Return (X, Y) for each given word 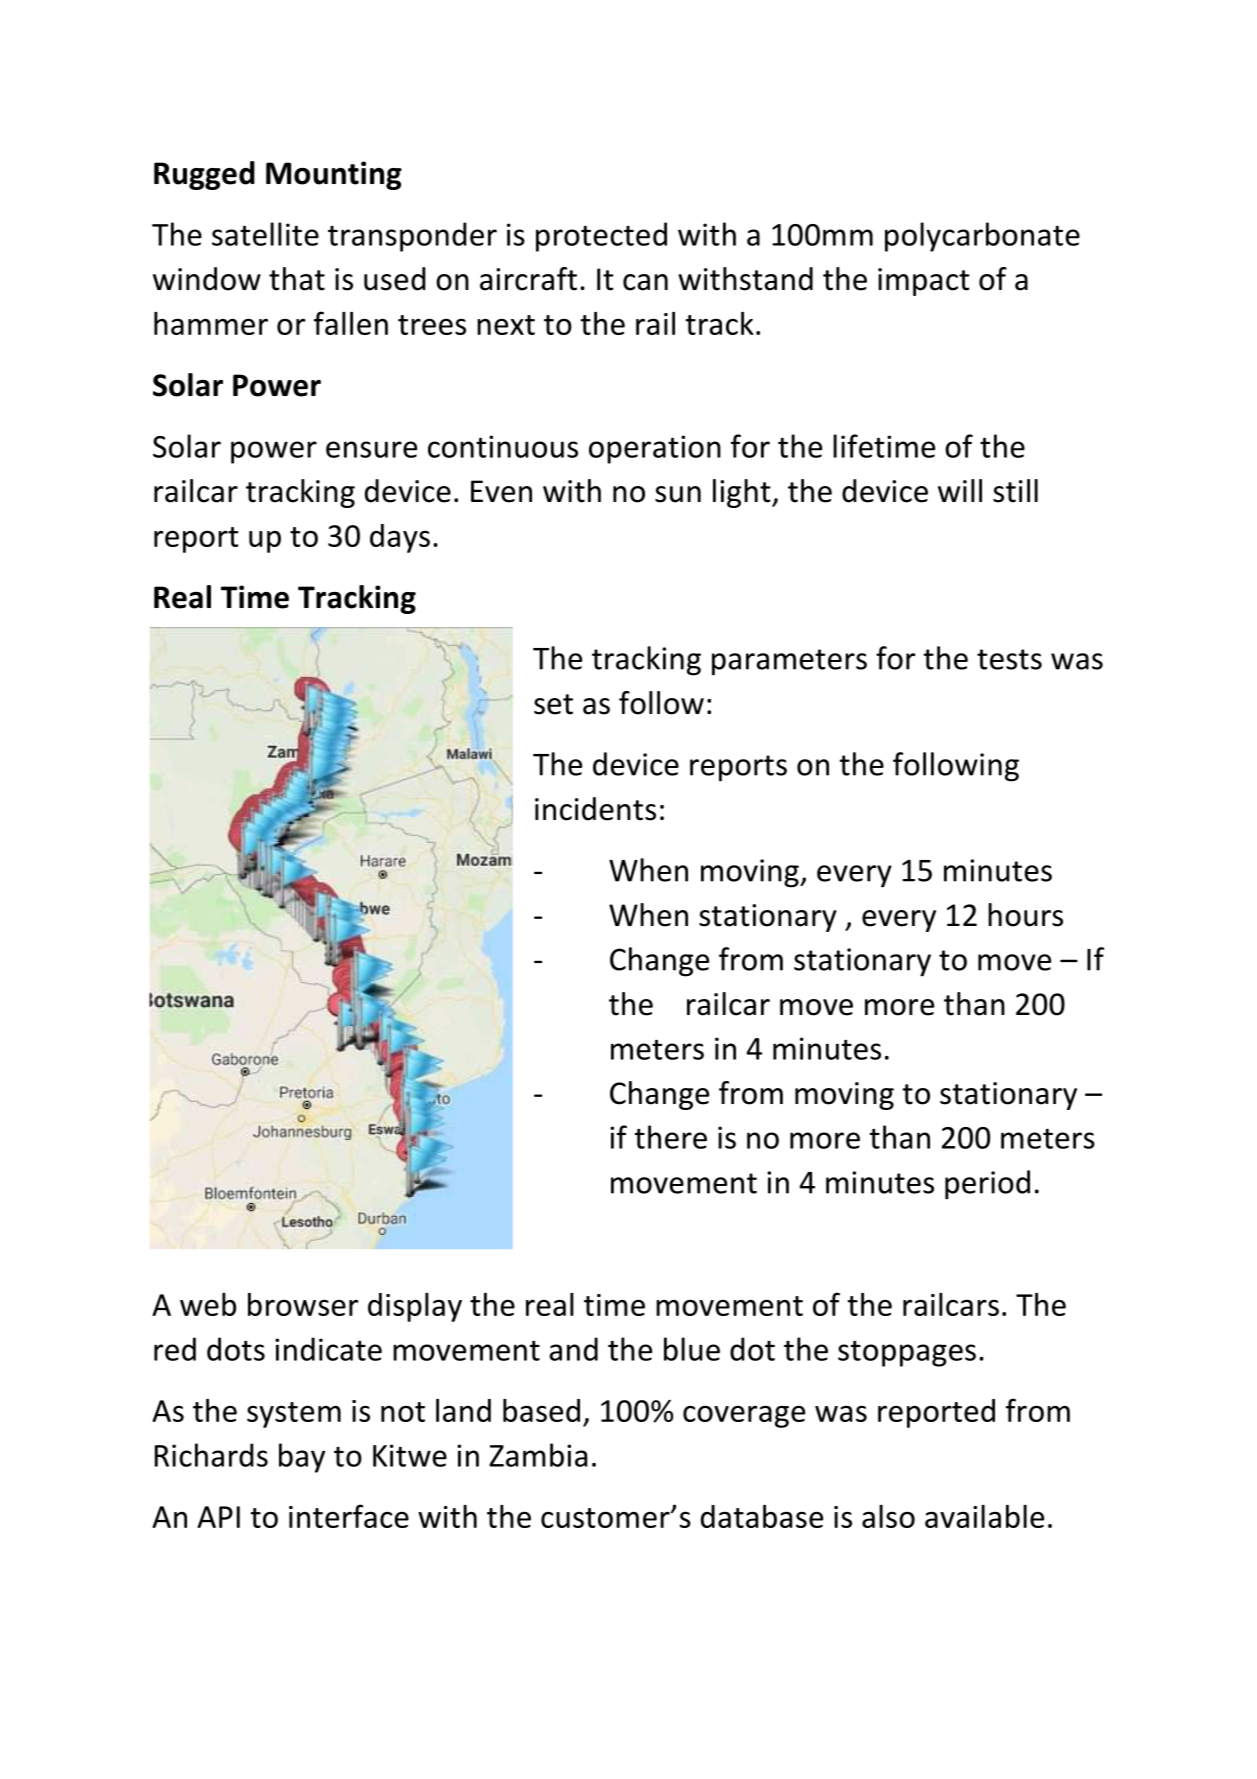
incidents (595, 809)
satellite (265, 234)
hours (1025, 915)
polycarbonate (982, 237)
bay (302, 1458)
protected (601, 237)
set (553, 704)
